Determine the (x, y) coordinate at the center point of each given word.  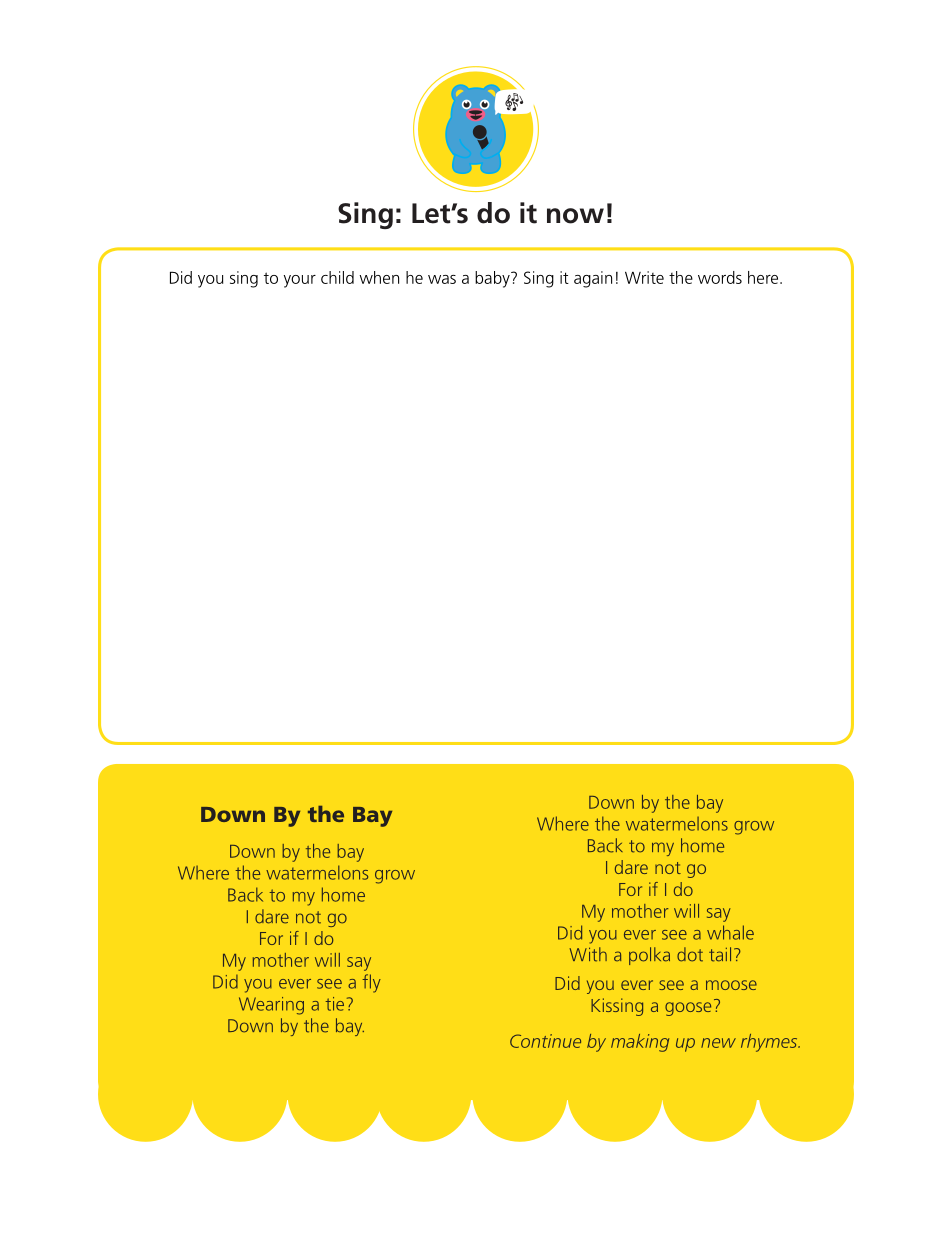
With (588, 954)
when (379, 277)
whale (730, 932)
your (300, 281)
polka (649, 956)
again (593, 279)
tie (334, 1004)
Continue (545, 1041)
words (720, 277)
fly (371, 983)
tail (720, 954)
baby (493, 279)
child (337, 277)
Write (644, 277)
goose (688, 1009)
